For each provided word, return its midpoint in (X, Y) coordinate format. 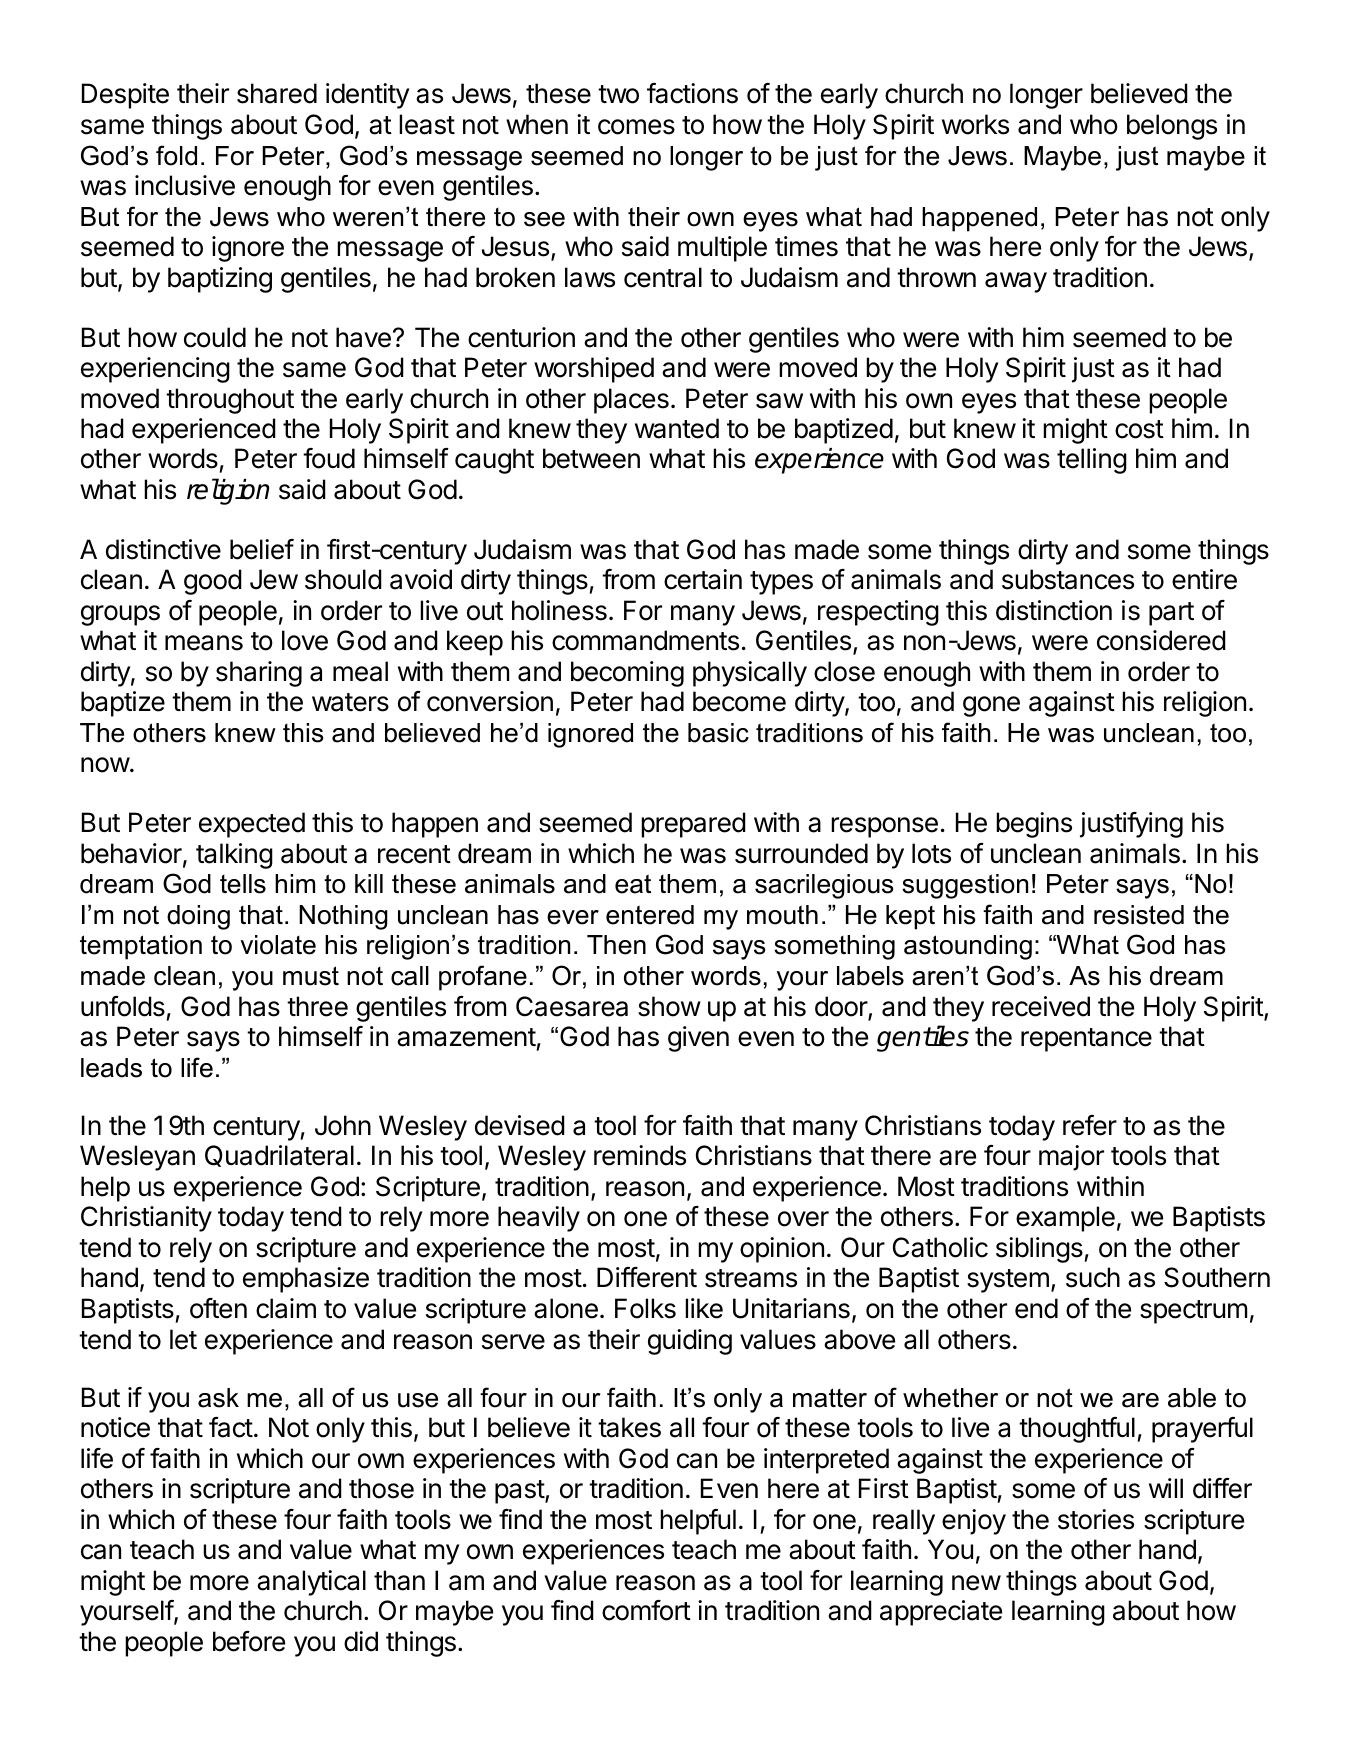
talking (234, 856)
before (249, 1641)
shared (277, 93)
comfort (646, 1610)
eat (633, 884)
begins (1034, 825)
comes (636, 127)
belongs (1172, 127)
